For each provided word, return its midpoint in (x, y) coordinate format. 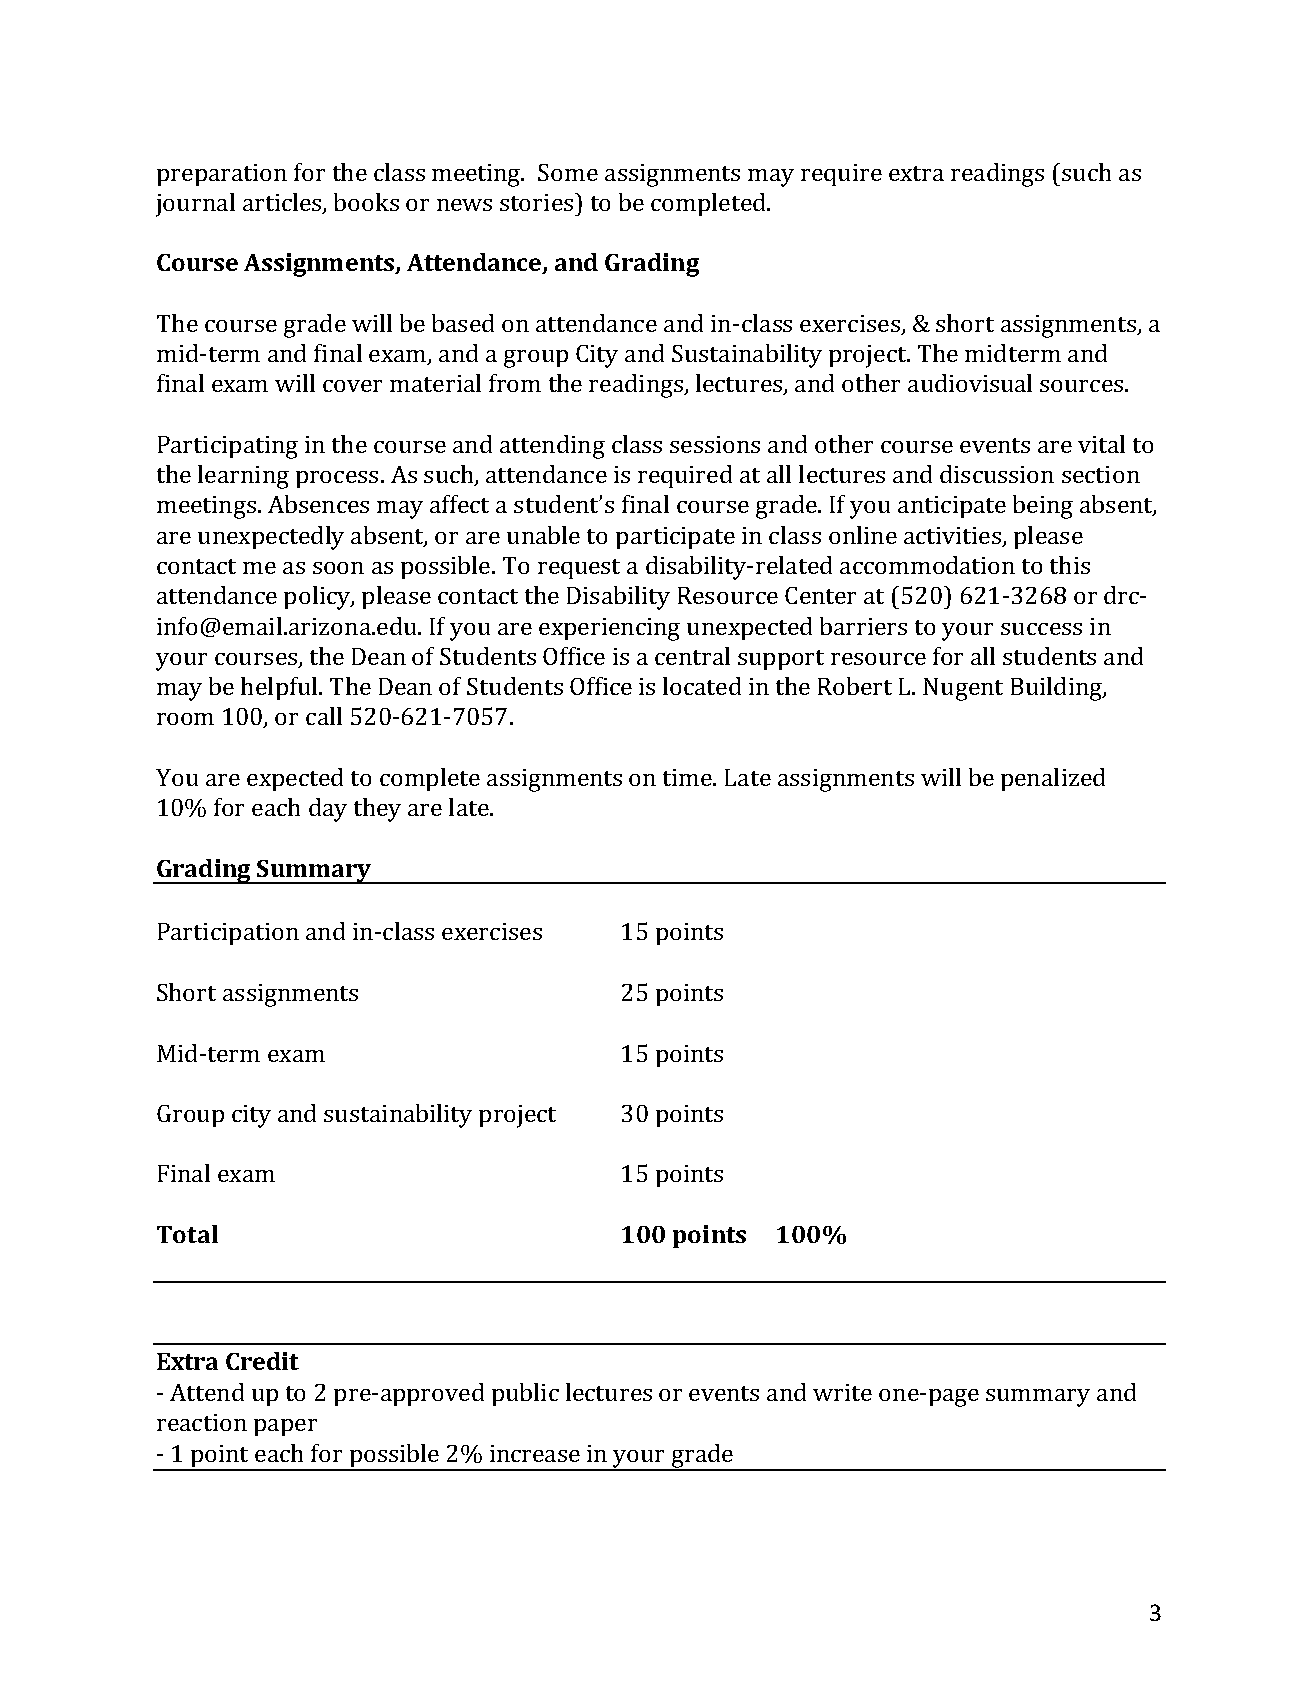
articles (282, 202)
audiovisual (970, 383)
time (688, 777)
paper (285, 1427)
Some (568, 172)
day (328, 810)
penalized (1053, 779)
